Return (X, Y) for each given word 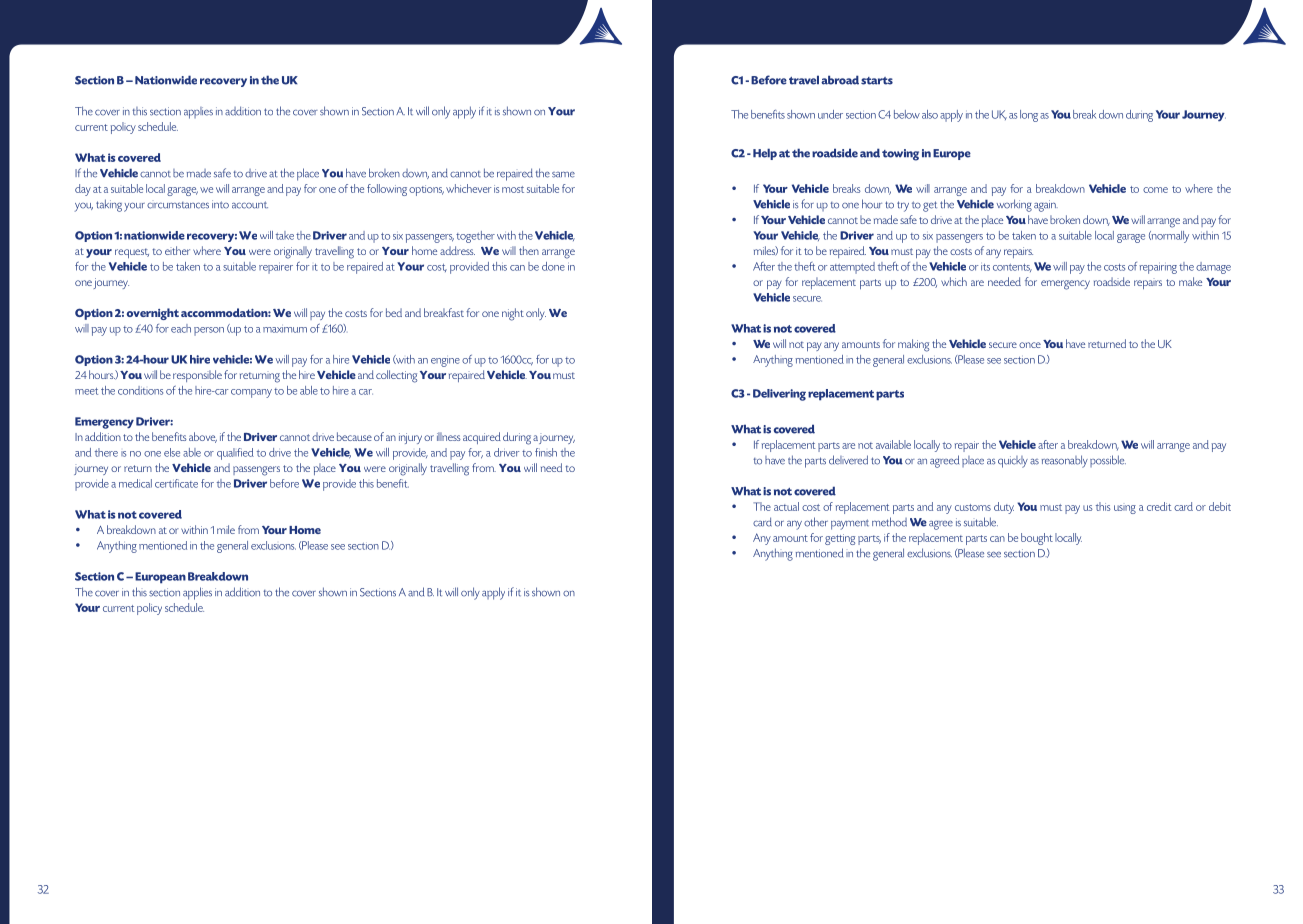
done (553, 266)
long (1029, 116)
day (83, 190)
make (1190, 281)
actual (786, 506)
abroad (840, 80)
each (181, 328)
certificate (176, 483)
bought (1037, 539)
